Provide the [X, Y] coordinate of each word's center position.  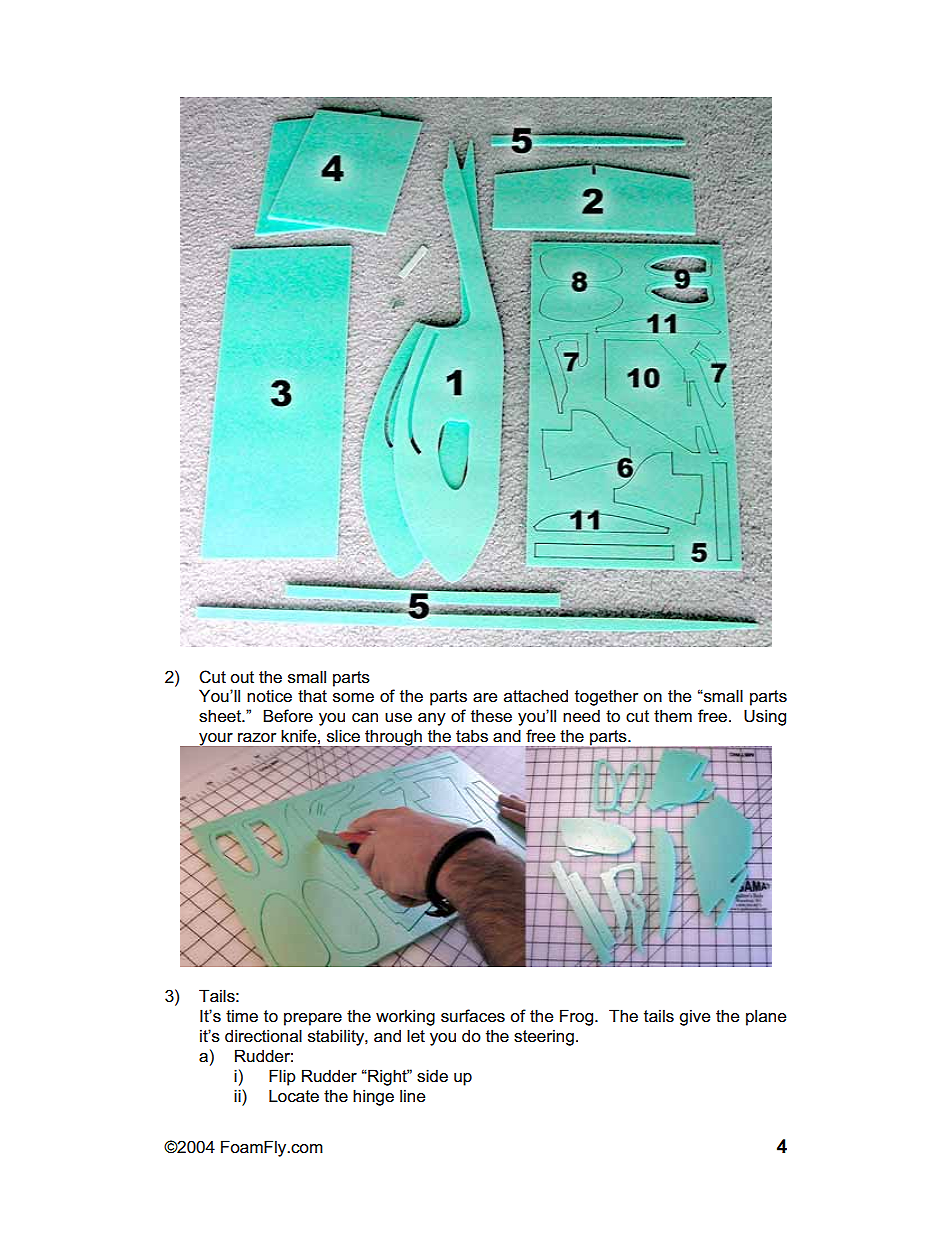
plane [766, 1017]
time [242, 1015]
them [673, 715]
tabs [472, 735]
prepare [313, 1019]
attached [536, 695]
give [694, 1017]
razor [257, 737]
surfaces [473, 1015]
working [405, 1017]
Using [765, 717]
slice [343, 735]
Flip [282, 1077]
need [581, 715]
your [215, 740]
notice [269, 695]
